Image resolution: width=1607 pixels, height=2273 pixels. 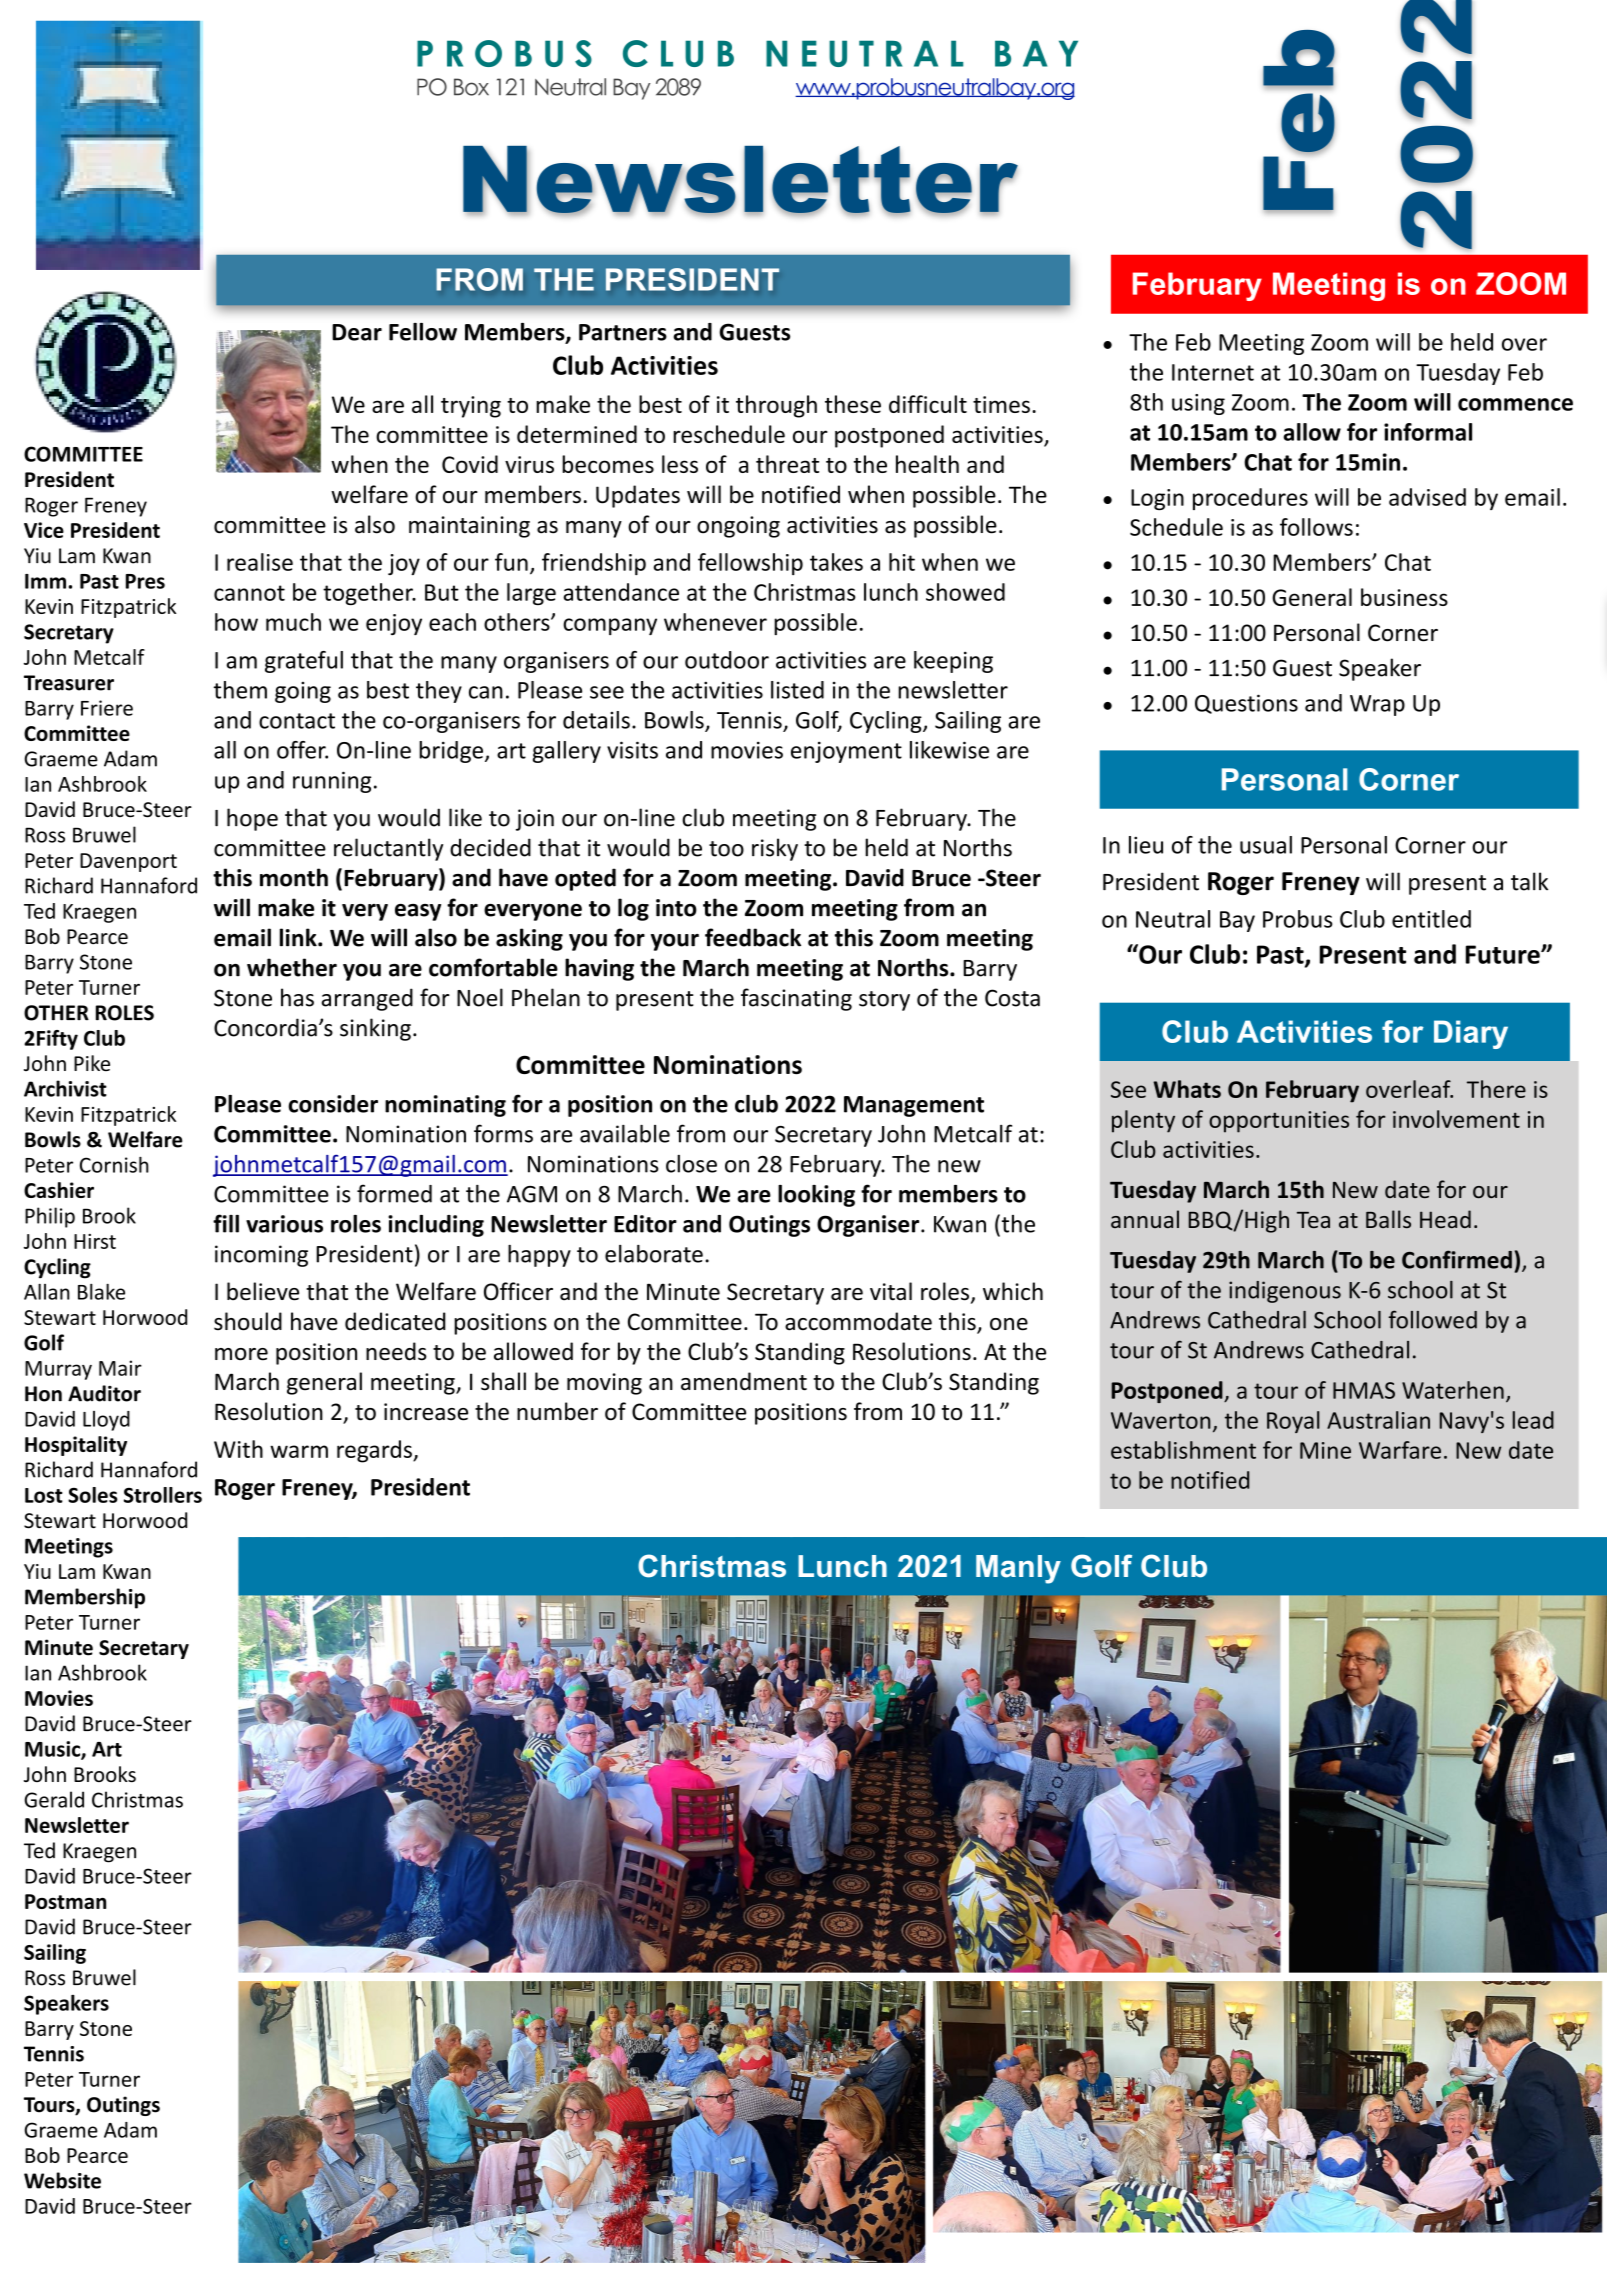 I want to click on opportunities, so click(x=1279, y=1122).
